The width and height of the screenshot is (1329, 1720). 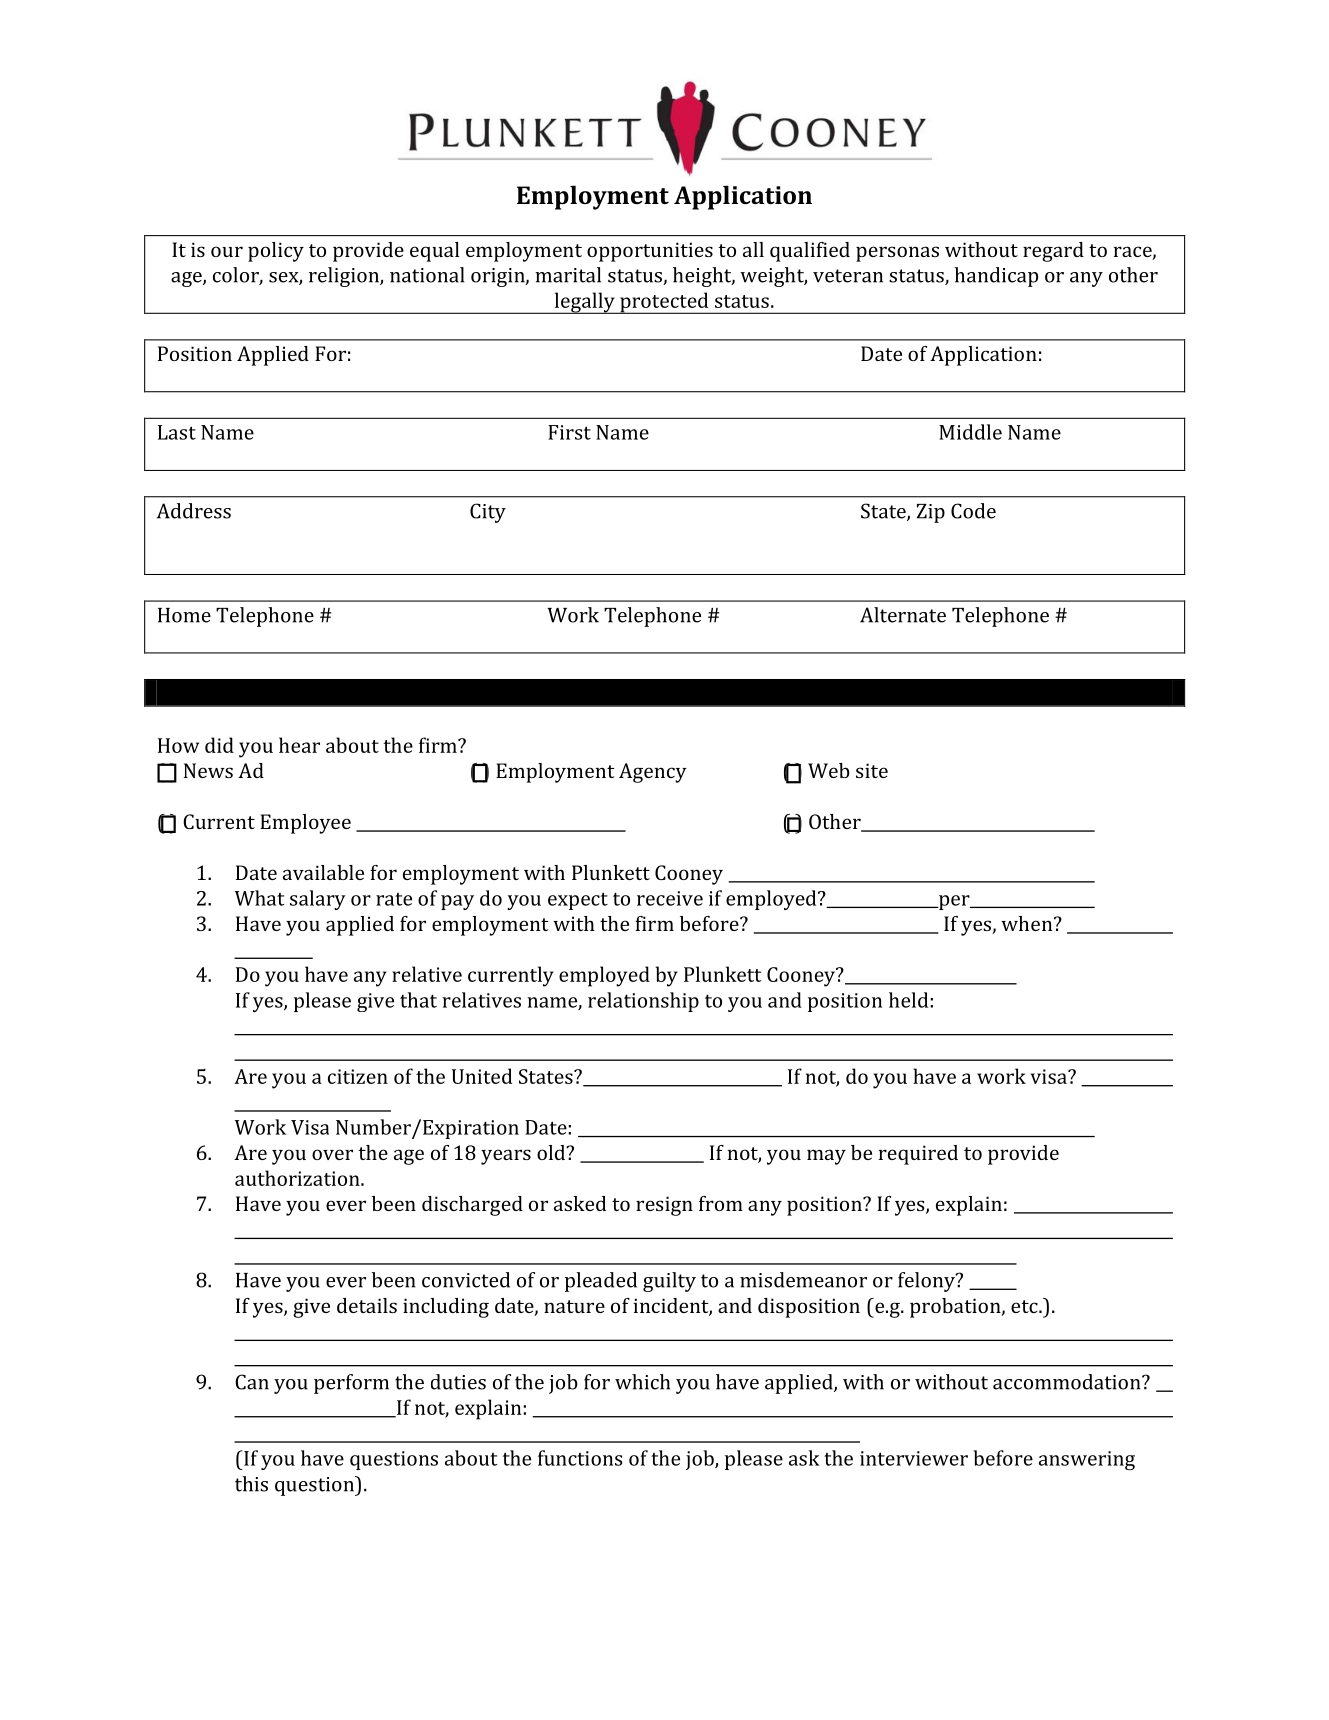 What do you see at coordinates (670, 898) in the screenshot?
I see `receive` at bounding box center [670, 898].
